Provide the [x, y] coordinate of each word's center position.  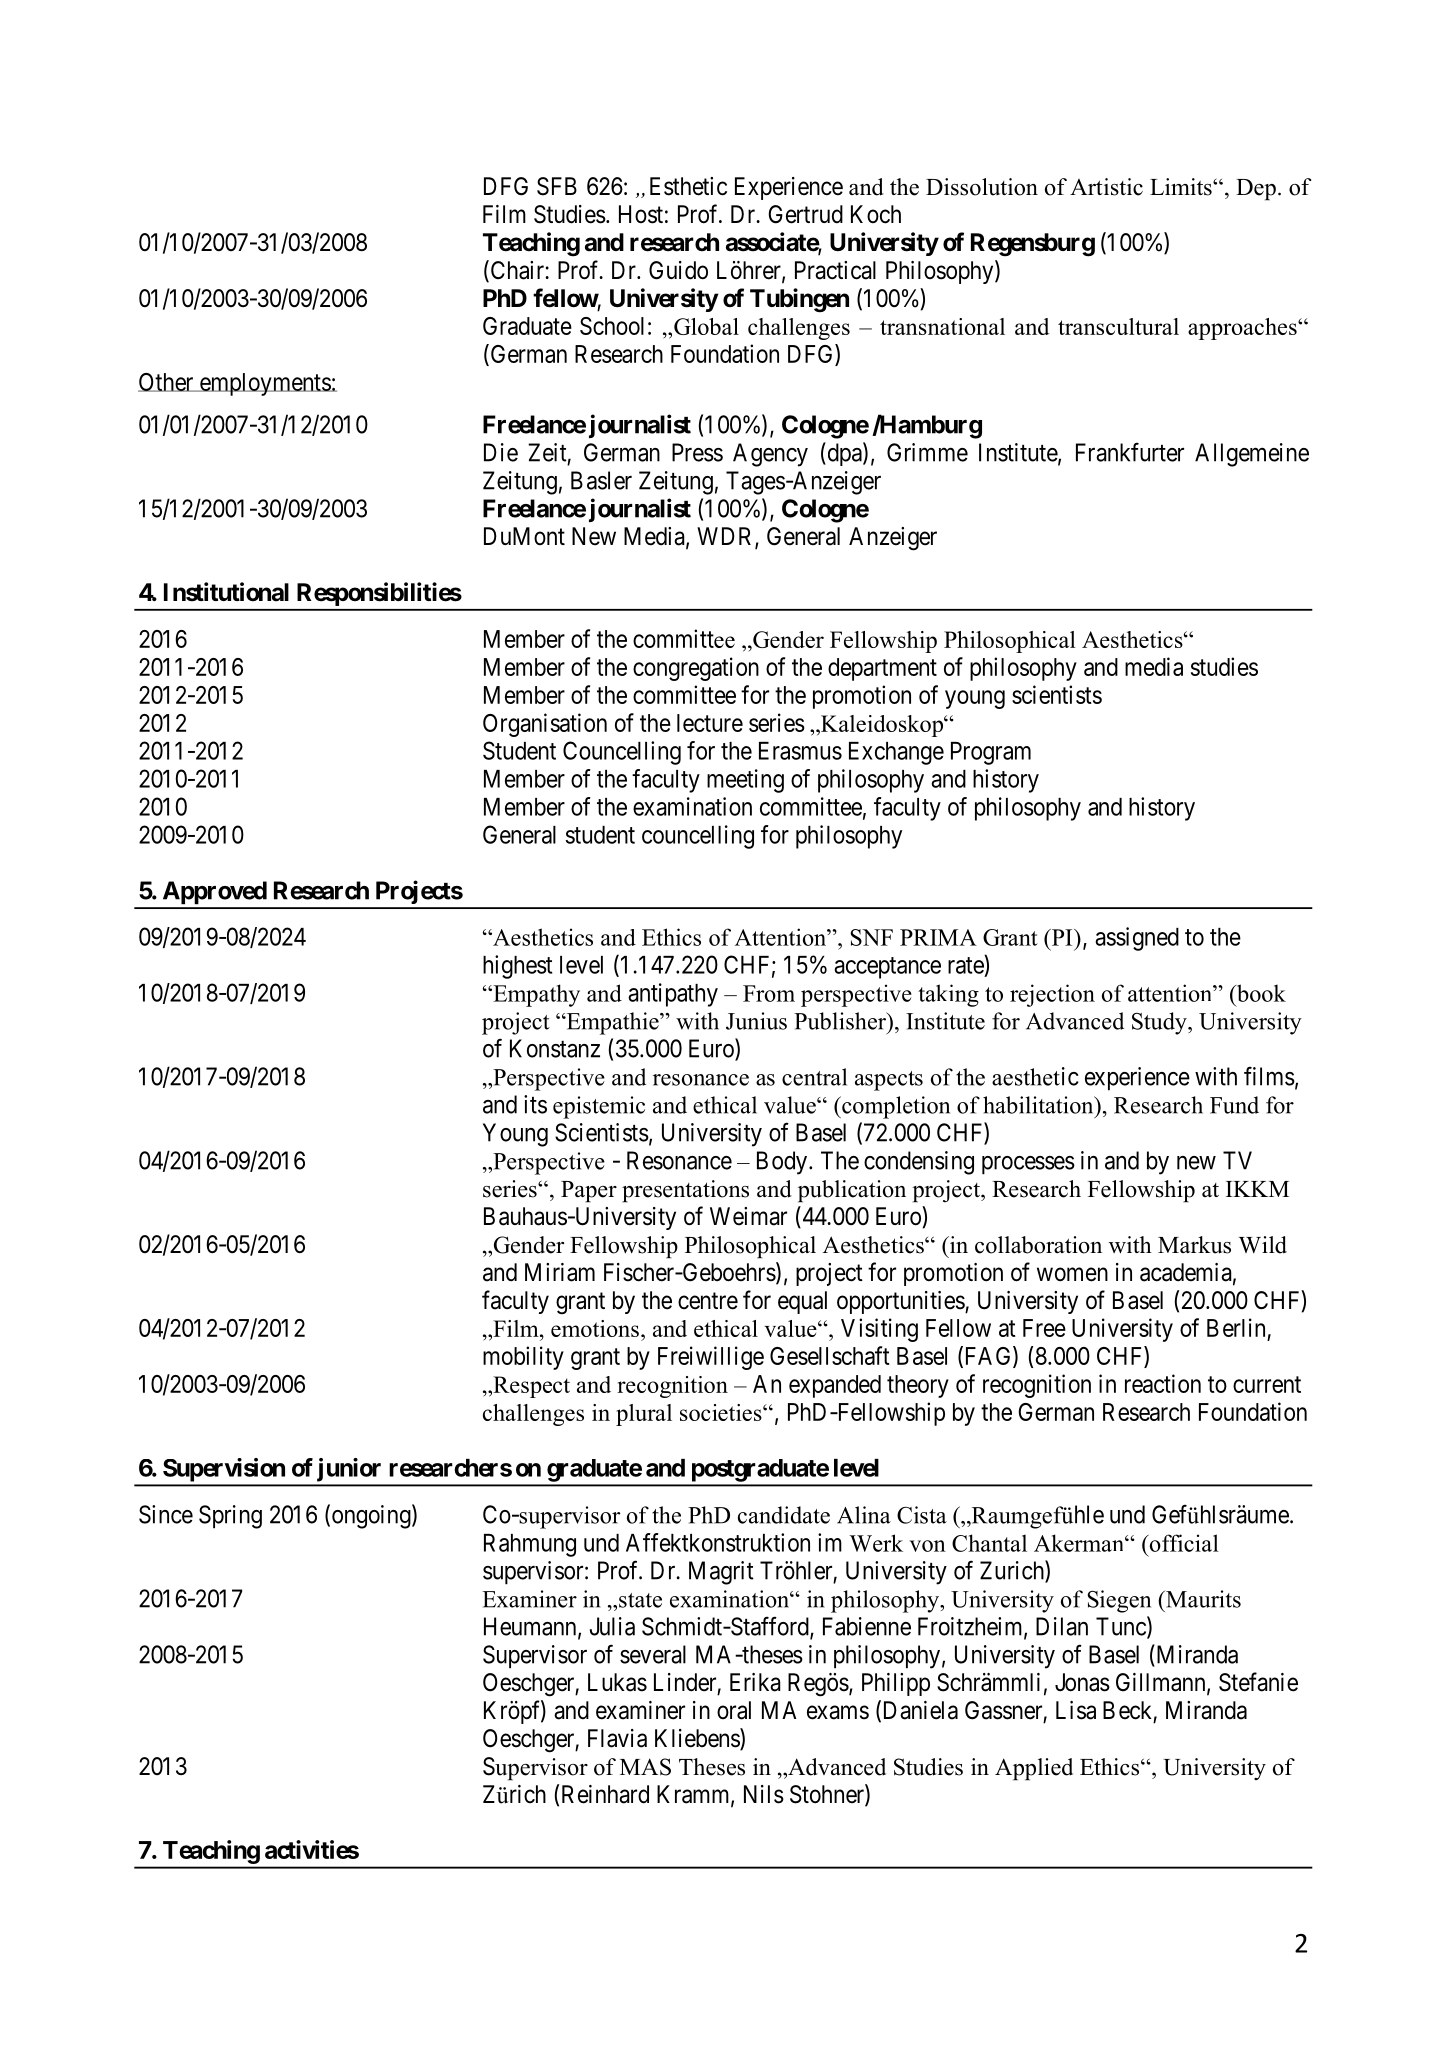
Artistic [1106, 187]
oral [734, 1710]
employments [264, 384]
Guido [678, 270]
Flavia [617, 1738]
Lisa [1076, 1710]
